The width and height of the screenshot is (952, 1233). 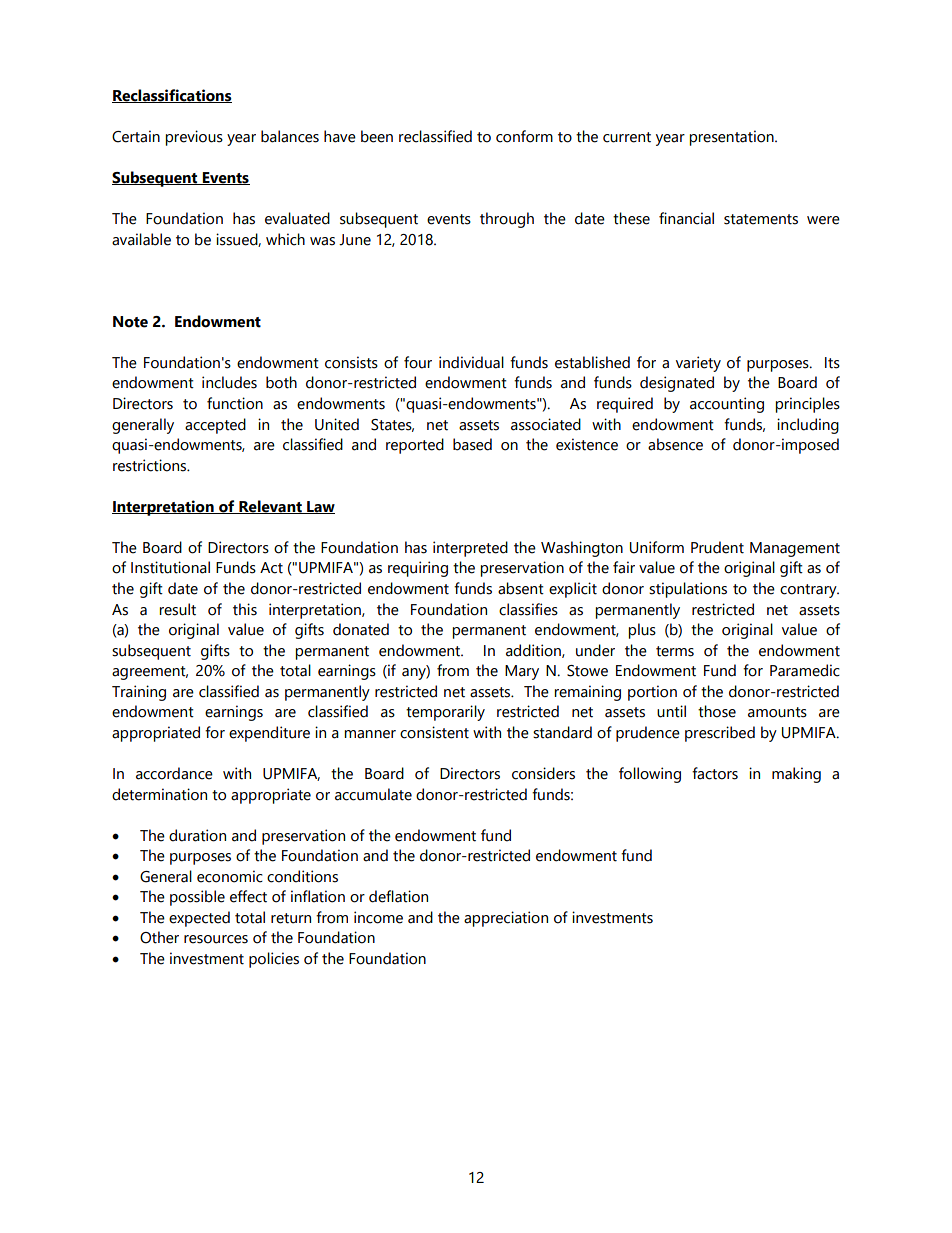 What do you see at coordinates (229, 382) in the screenshot?
I see `includes` at bounding box center [229, 382].
